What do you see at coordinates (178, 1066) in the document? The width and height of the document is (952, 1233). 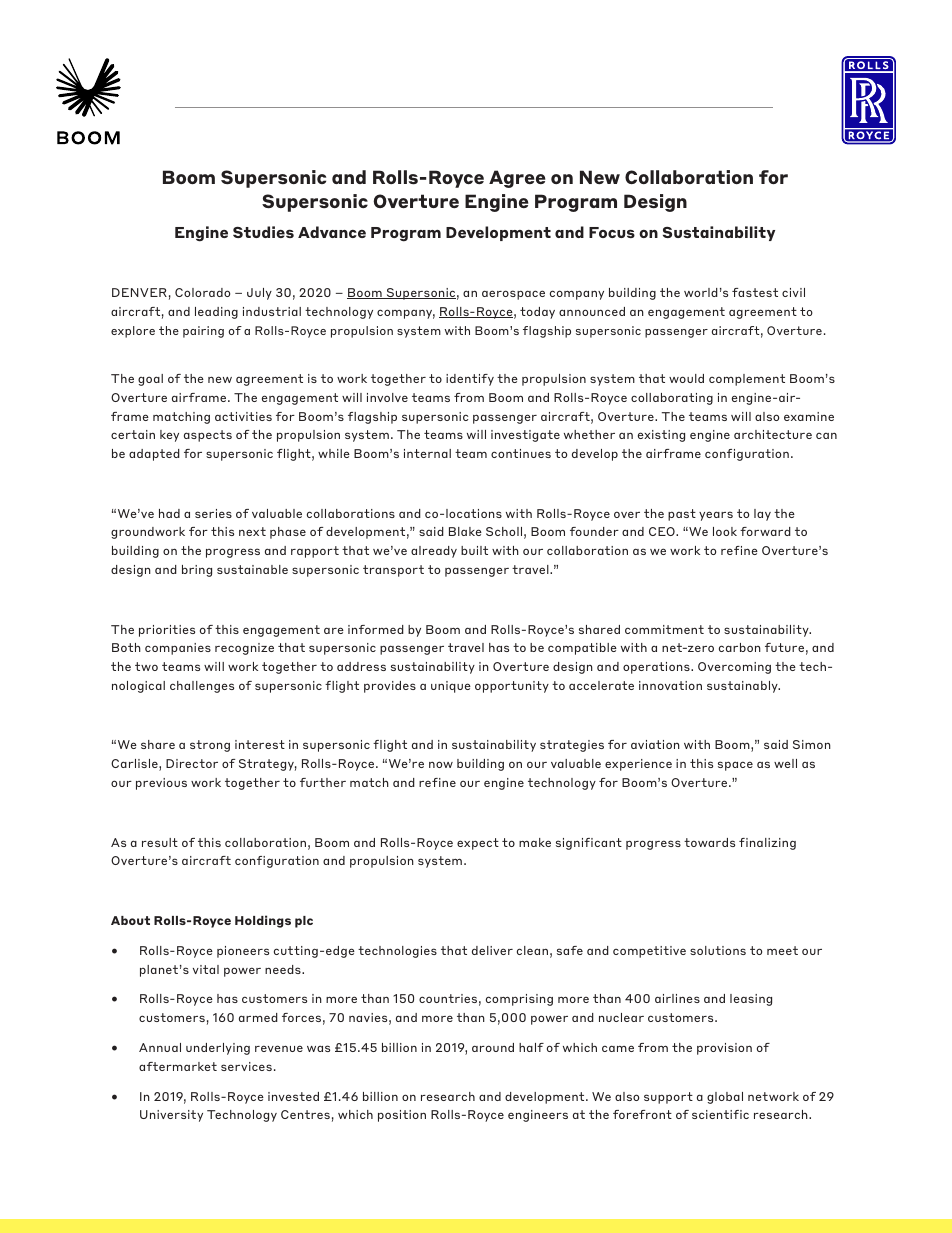 I see `aftermarket` at bounding box center [178, 1066].
